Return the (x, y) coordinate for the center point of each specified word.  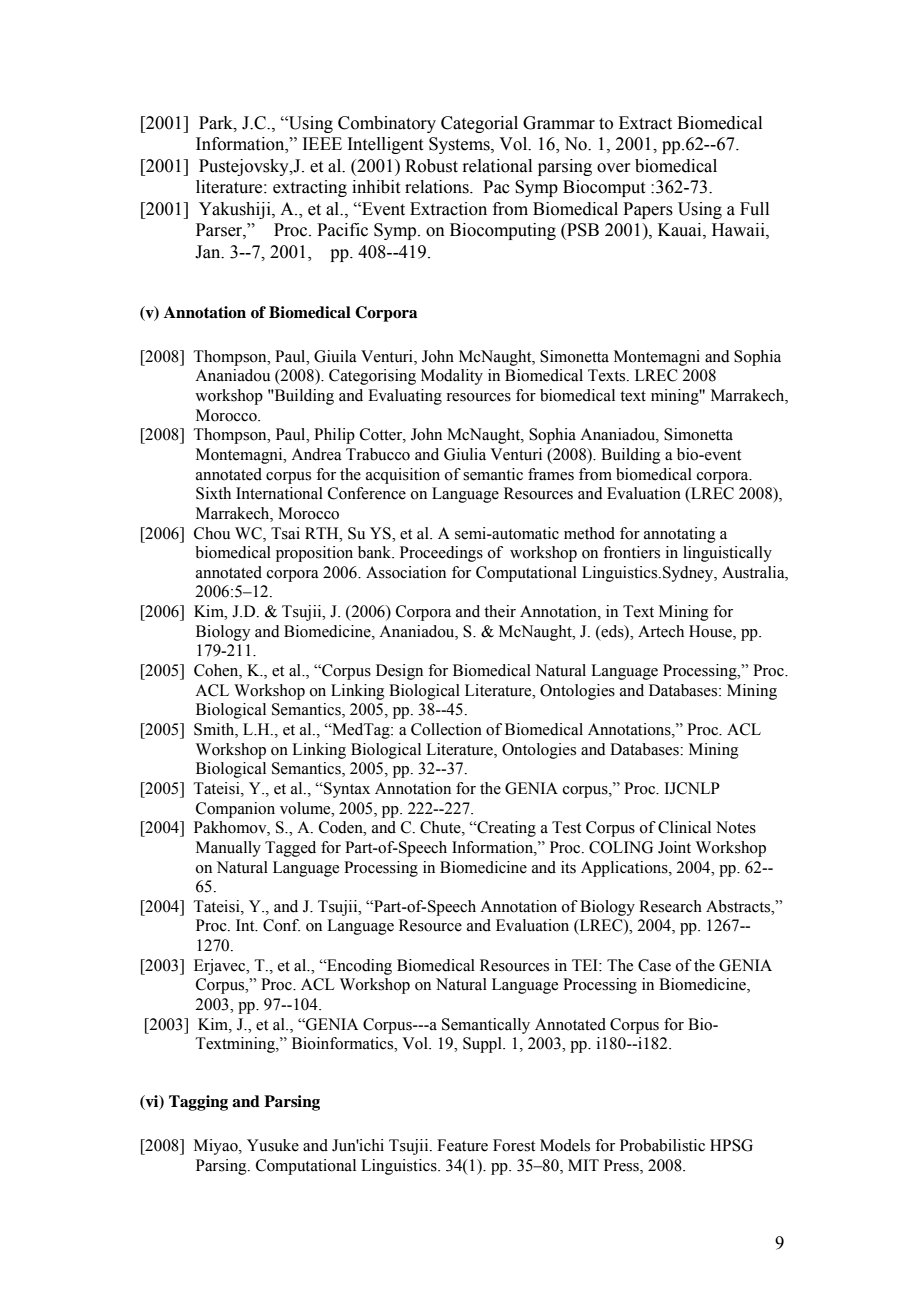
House (711, 631)
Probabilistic (662, 1145)
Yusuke (273, 1145)
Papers (648, 210)
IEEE (322, 143)
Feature (462, 1145)
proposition (314, 554)
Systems (460, 145)
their (500, 611)
